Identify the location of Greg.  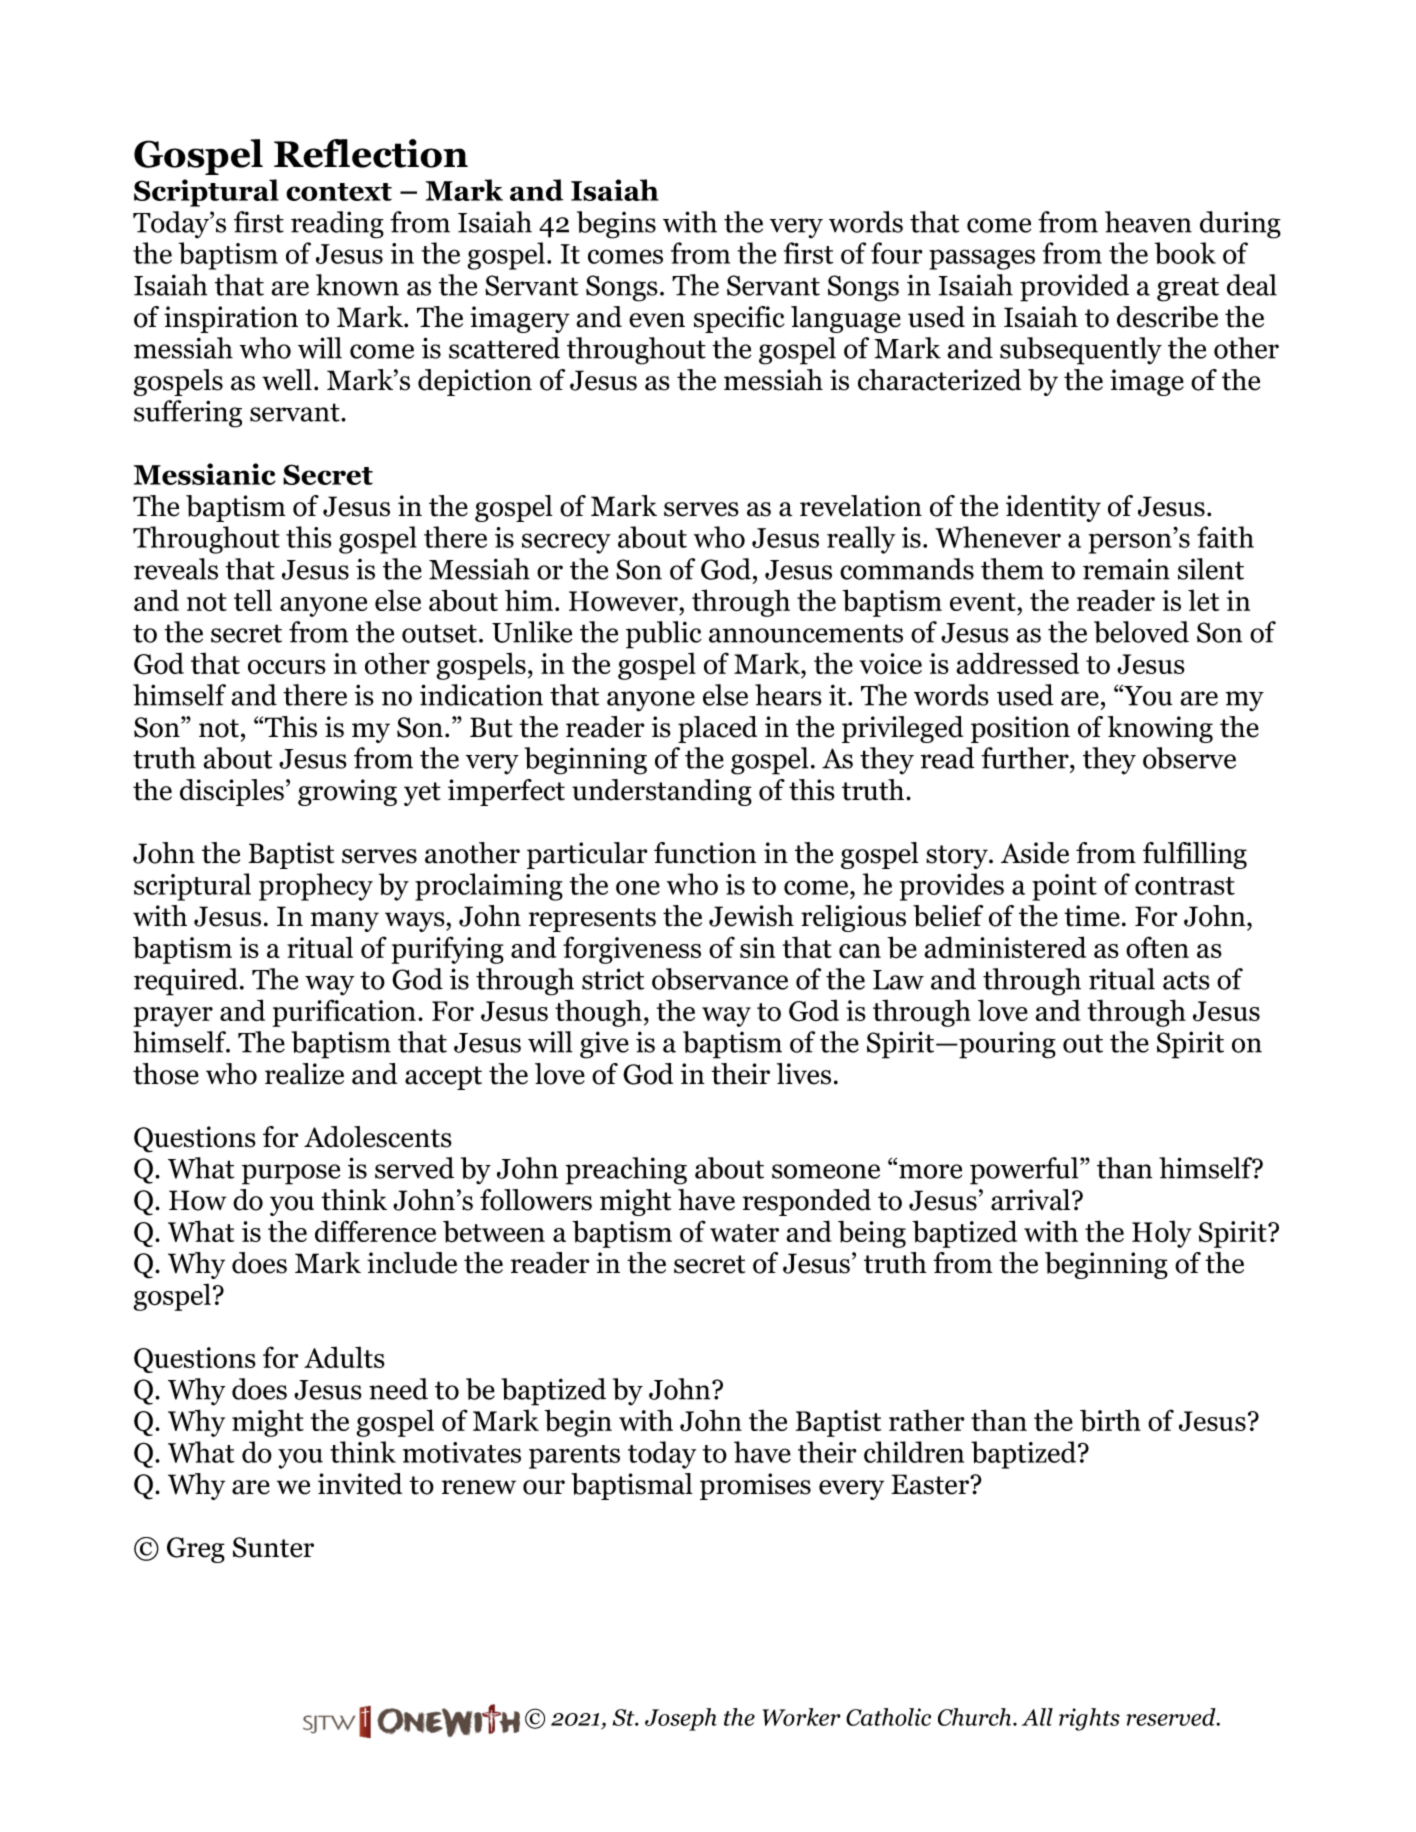
(196, 1550).
